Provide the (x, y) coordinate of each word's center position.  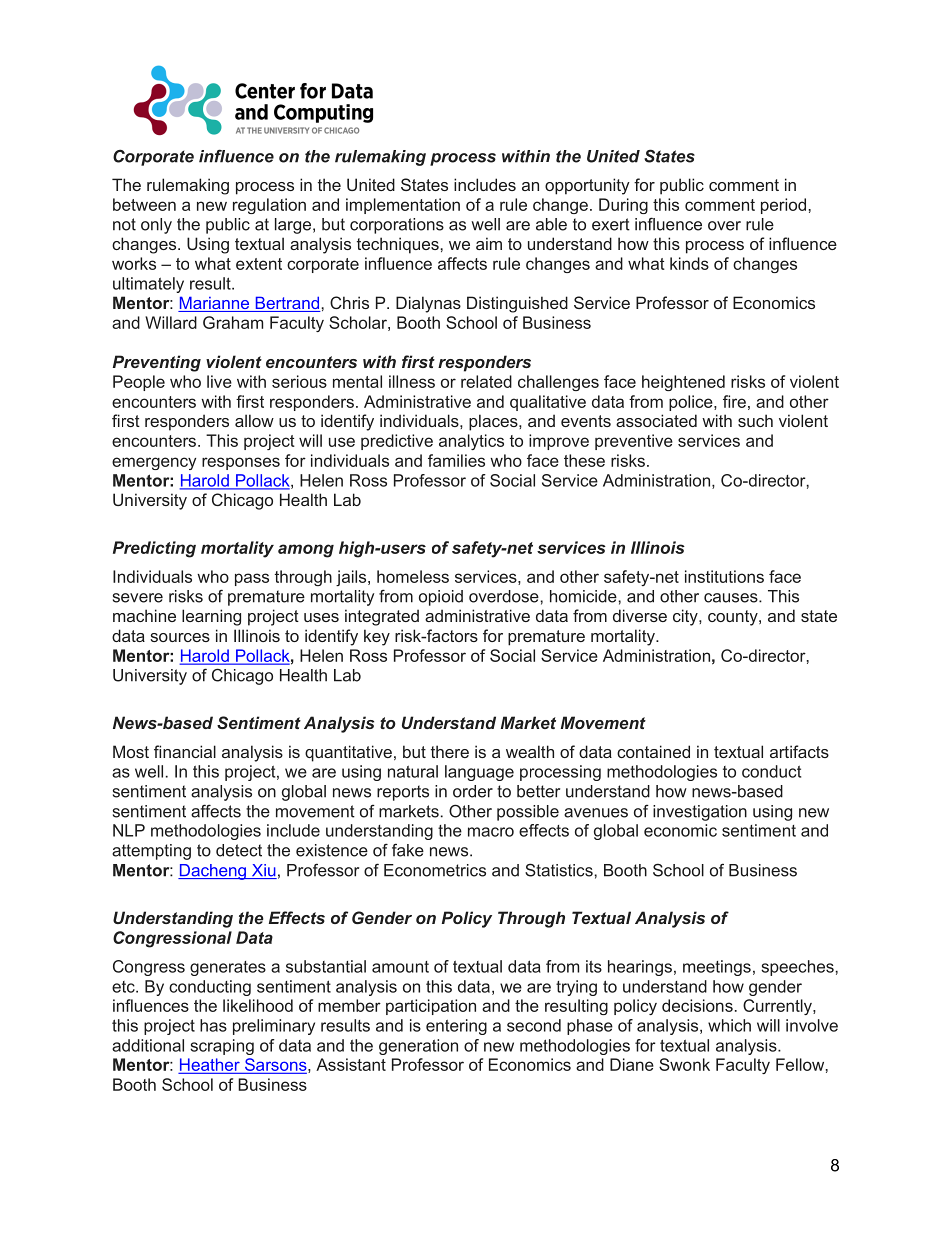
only (156, 226)
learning (211, 617)
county (734, 618)
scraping (222, 1047)
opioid (441, 598)
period (783, 206)
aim (489, 243)
